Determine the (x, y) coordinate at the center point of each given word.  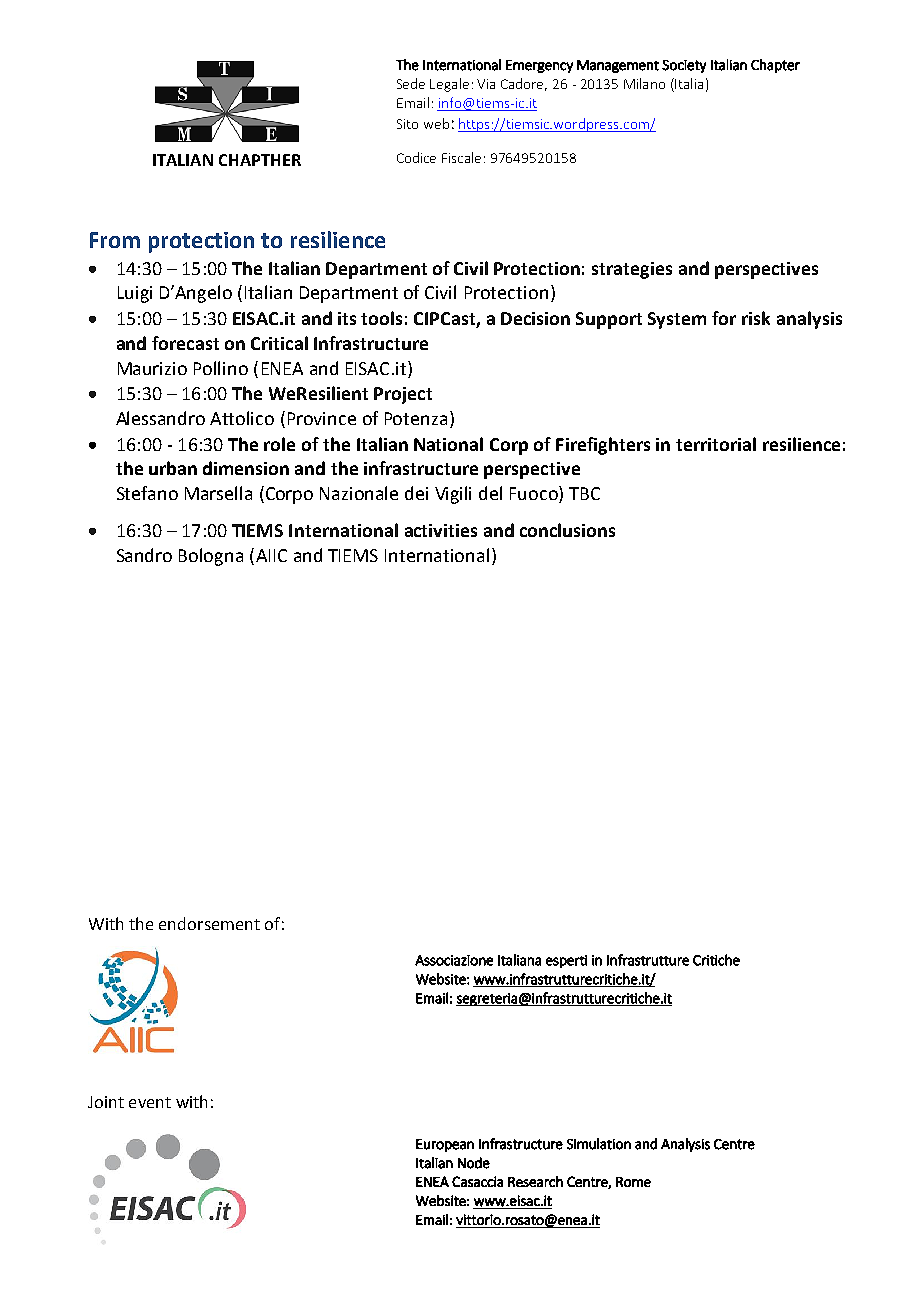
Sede (411, 83)
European (445, 1145)
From (115, 240)
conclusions (567, 530)
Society (684, 66)
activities (441, 530)
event (150, 1102)
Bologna (211, 557)
